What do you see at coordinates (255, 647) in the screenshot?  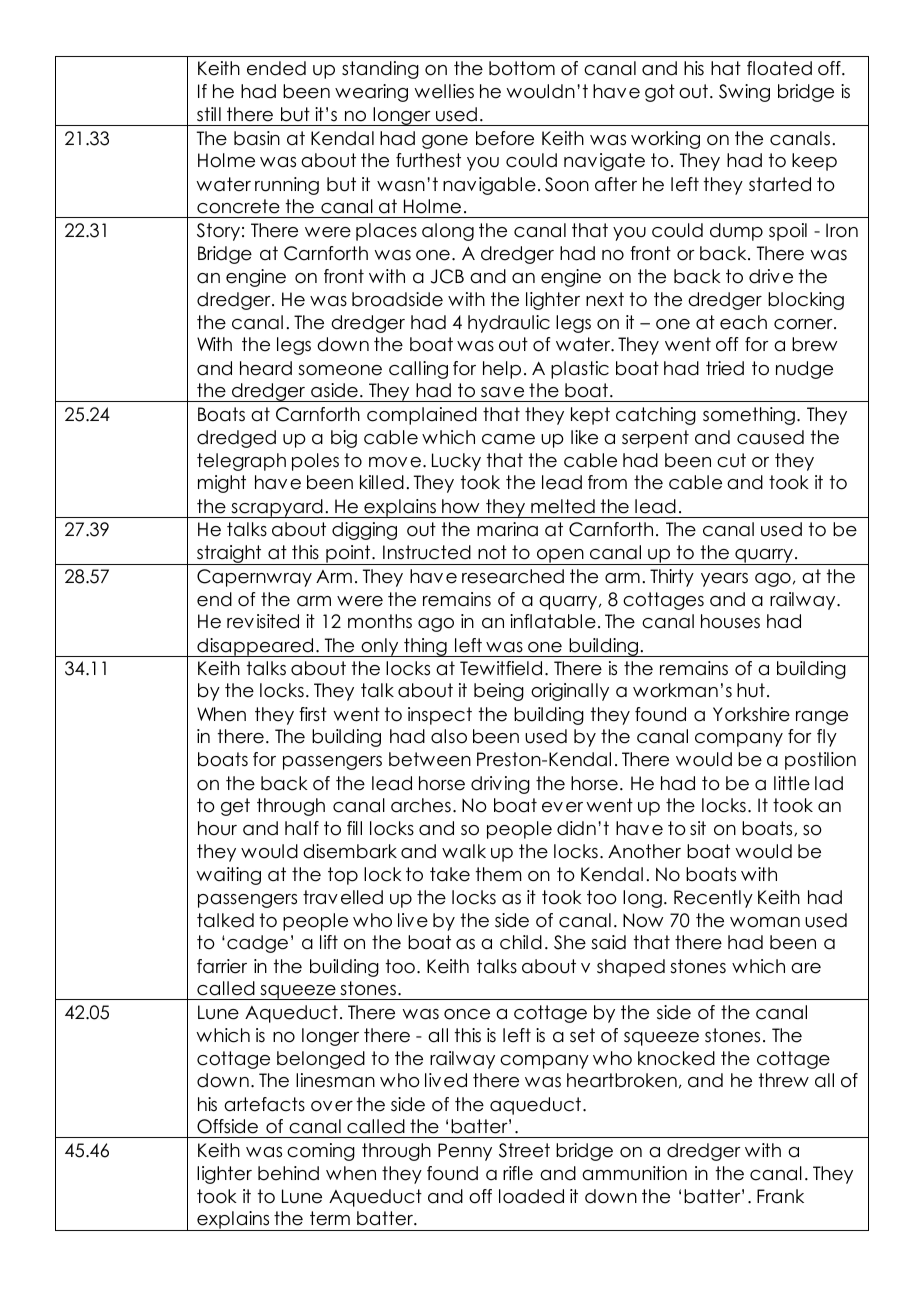 I see `disappeared` at bounding box center [255, 647].
